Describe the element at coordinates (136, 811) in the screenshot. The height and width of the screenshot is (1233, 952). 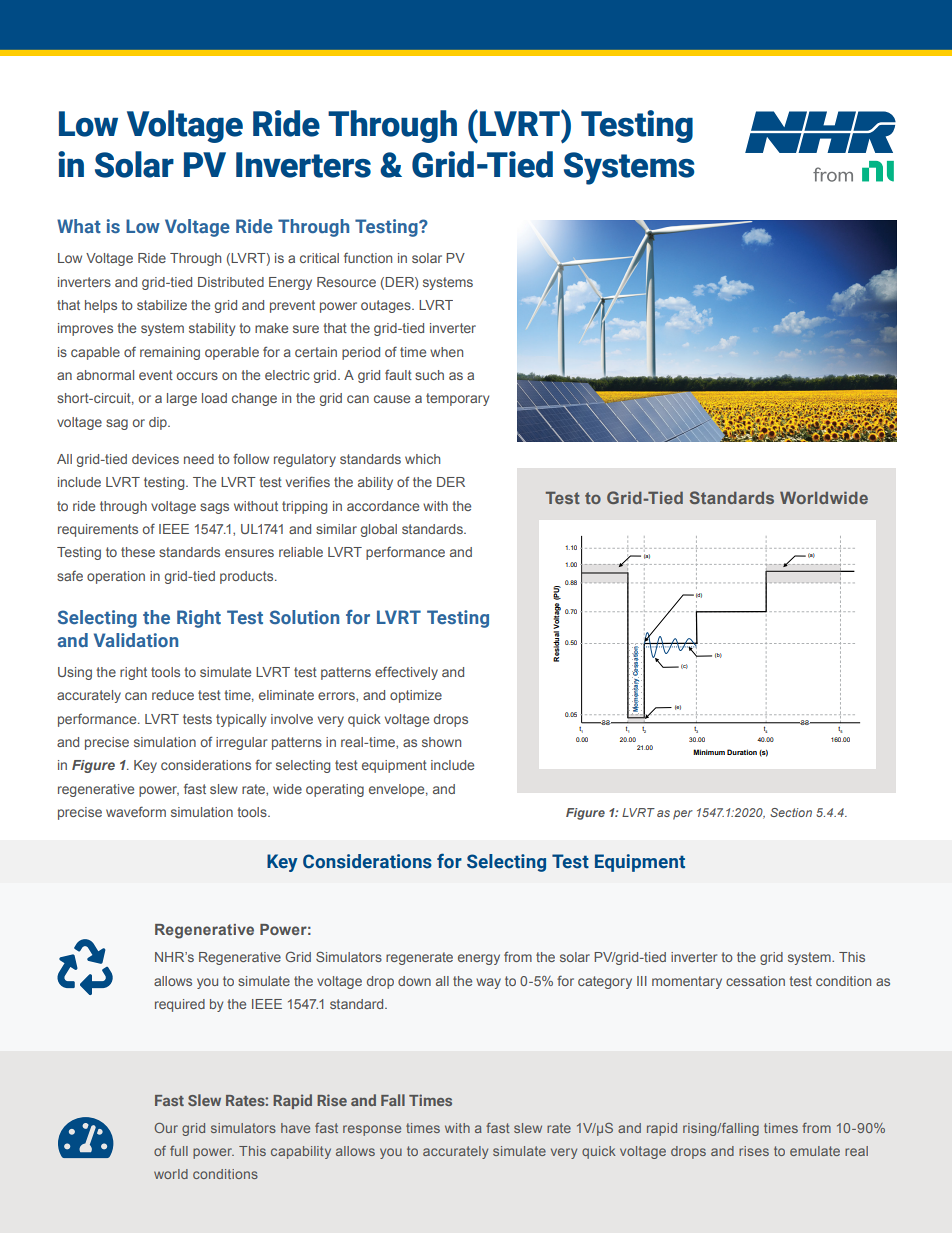
I see `waveform` at that location.
